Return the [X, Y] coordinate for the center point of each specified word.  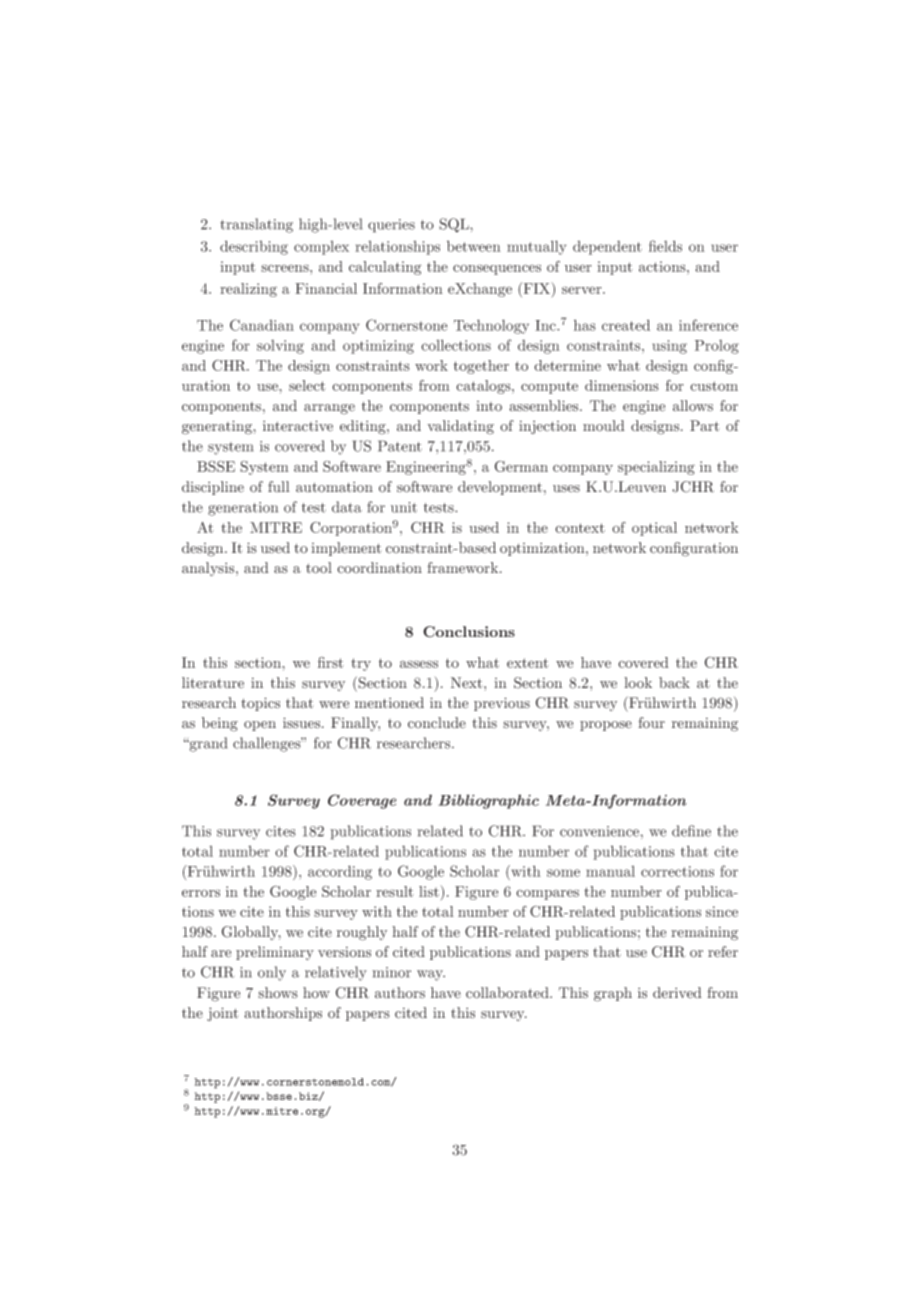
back [674, 683]
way [431, 975]
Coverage [362, 801]
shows [278, 993]
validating [460, 427]
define [691, 831]
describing [254, 247]
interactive [298, 426]
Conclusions [469, 632]
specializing [656, 468]
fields [665, 246]
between [474, 246]
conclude [437, 723]
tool [319, 568]
